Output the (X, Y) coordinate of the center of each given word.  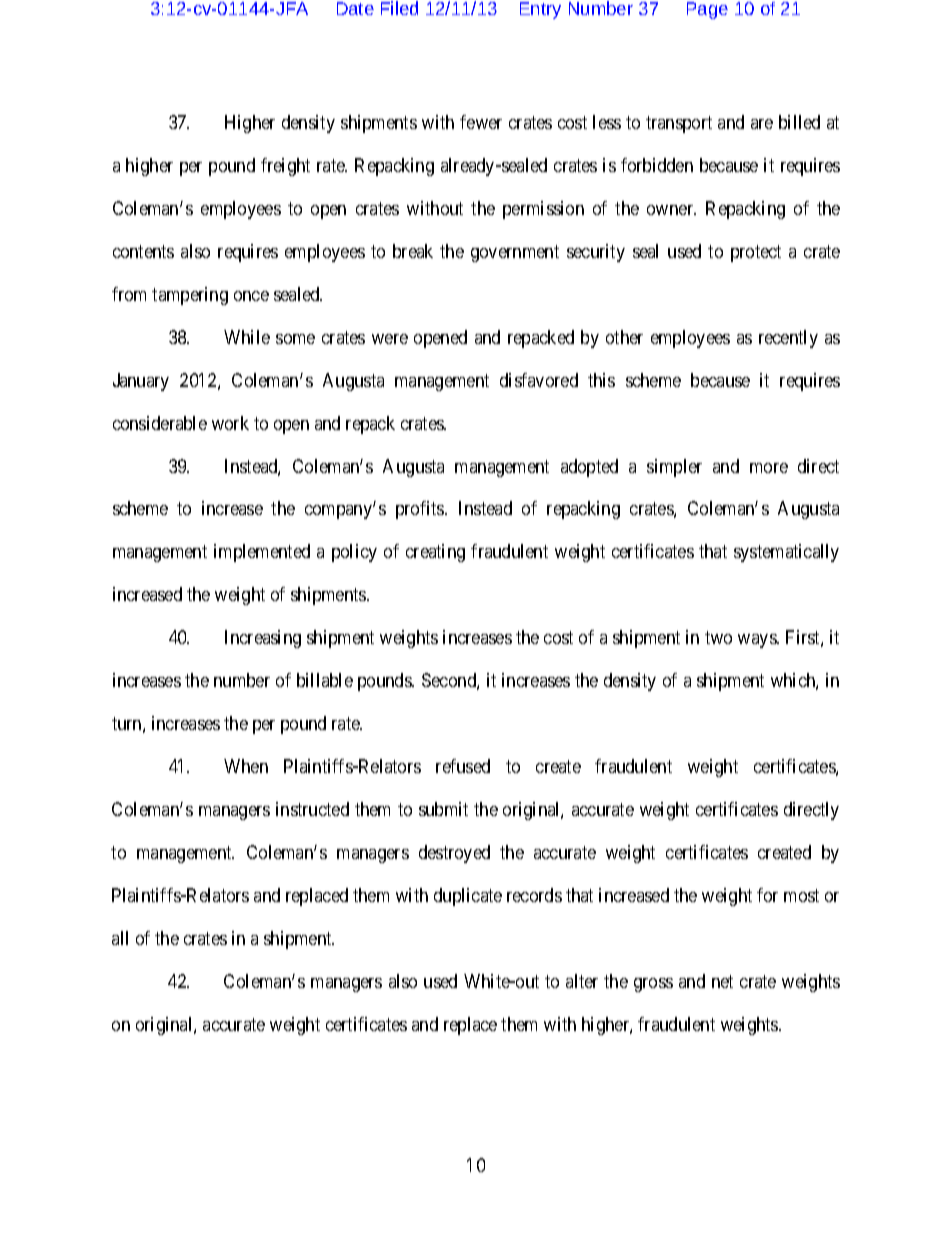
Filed (399, 8)
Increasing (263, 639)
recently (788, 339)
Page (707, 10)
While (247, 337)
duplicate (468, 897)
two (718, 638)
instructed (312, 809)
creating (435, 553)
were (390, 339)
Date (355, 8)
